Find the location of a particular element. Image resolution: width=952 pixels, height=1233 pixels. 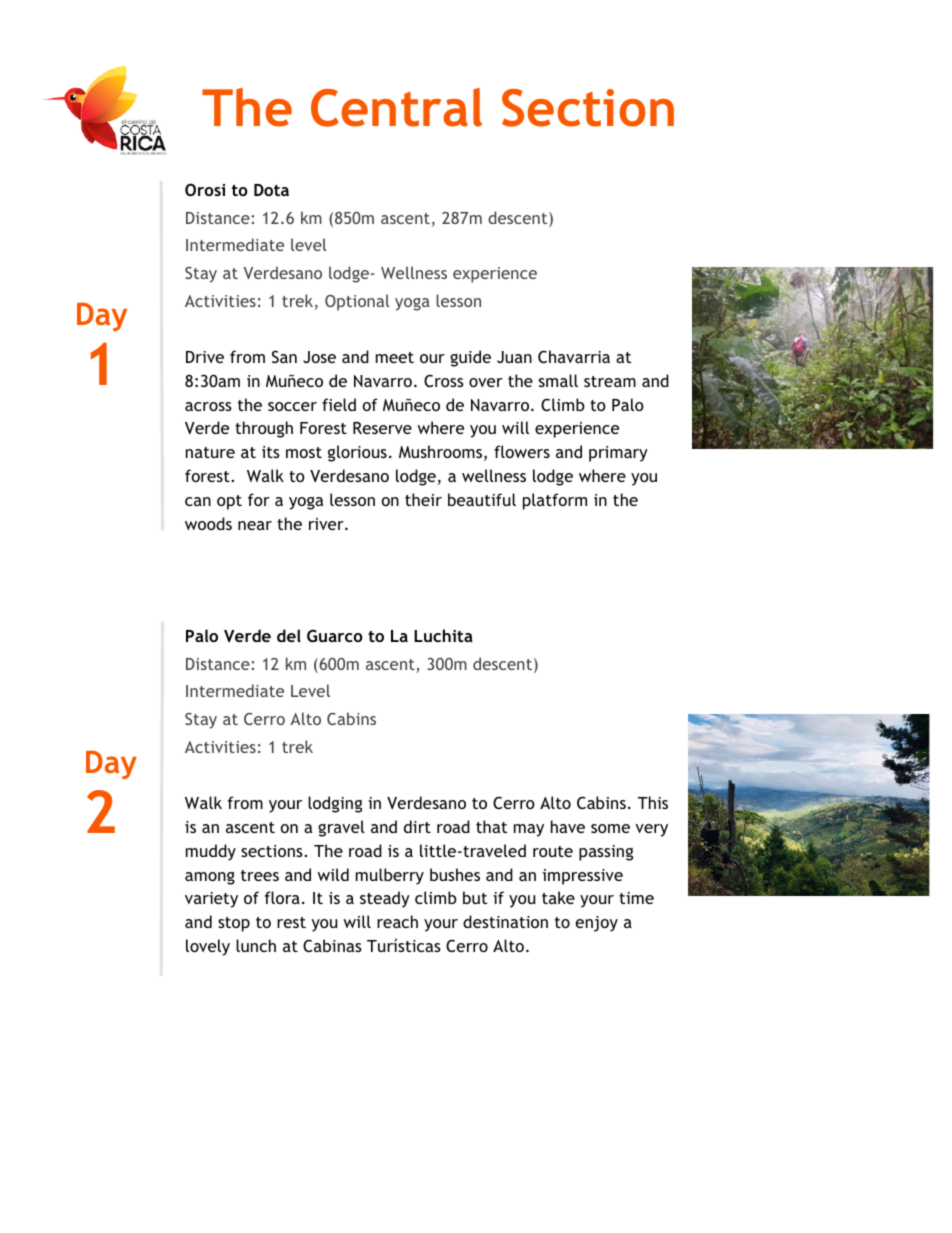

Dota is located at coordinates (271, 190).
